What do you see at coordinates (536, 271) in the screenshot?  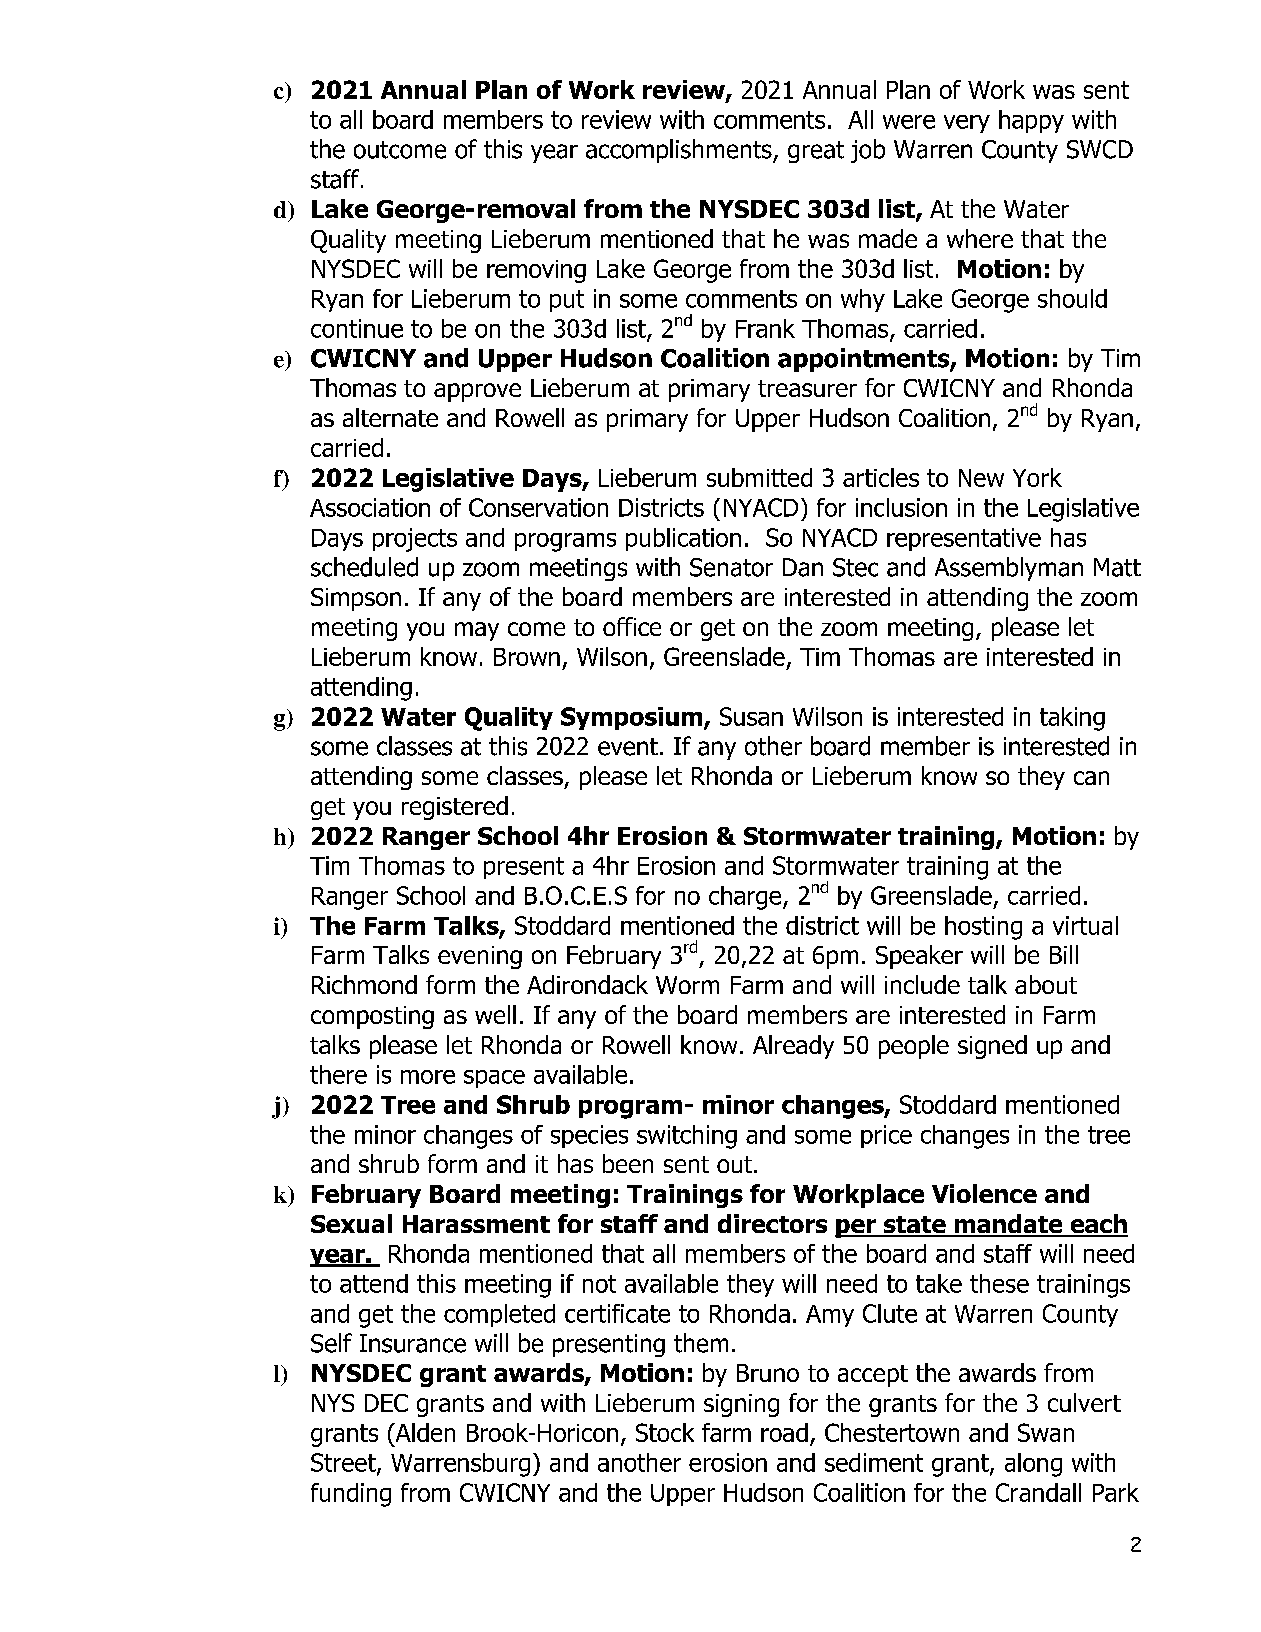 I see `removing` at bounding box center [536, 271].
